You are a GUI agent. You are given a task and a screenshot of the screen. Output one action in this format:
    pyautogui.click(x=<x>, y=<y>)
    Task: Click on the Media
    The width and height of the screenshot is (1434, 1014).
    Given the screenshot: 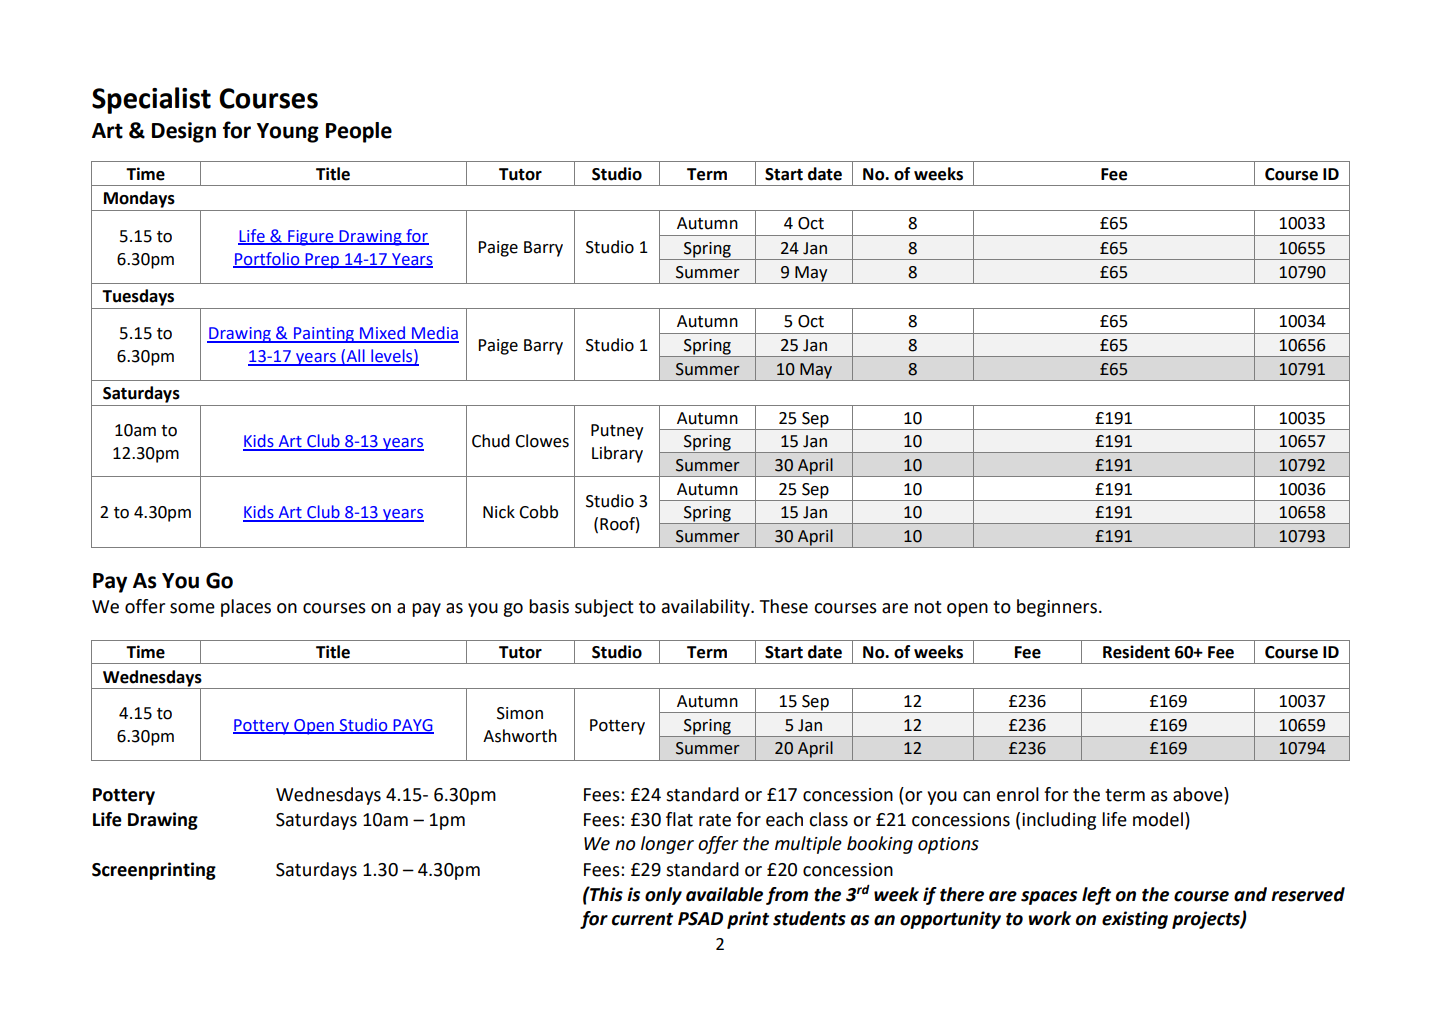 What is the action you would take?
    pyautogui.click(x=434, y=334)
